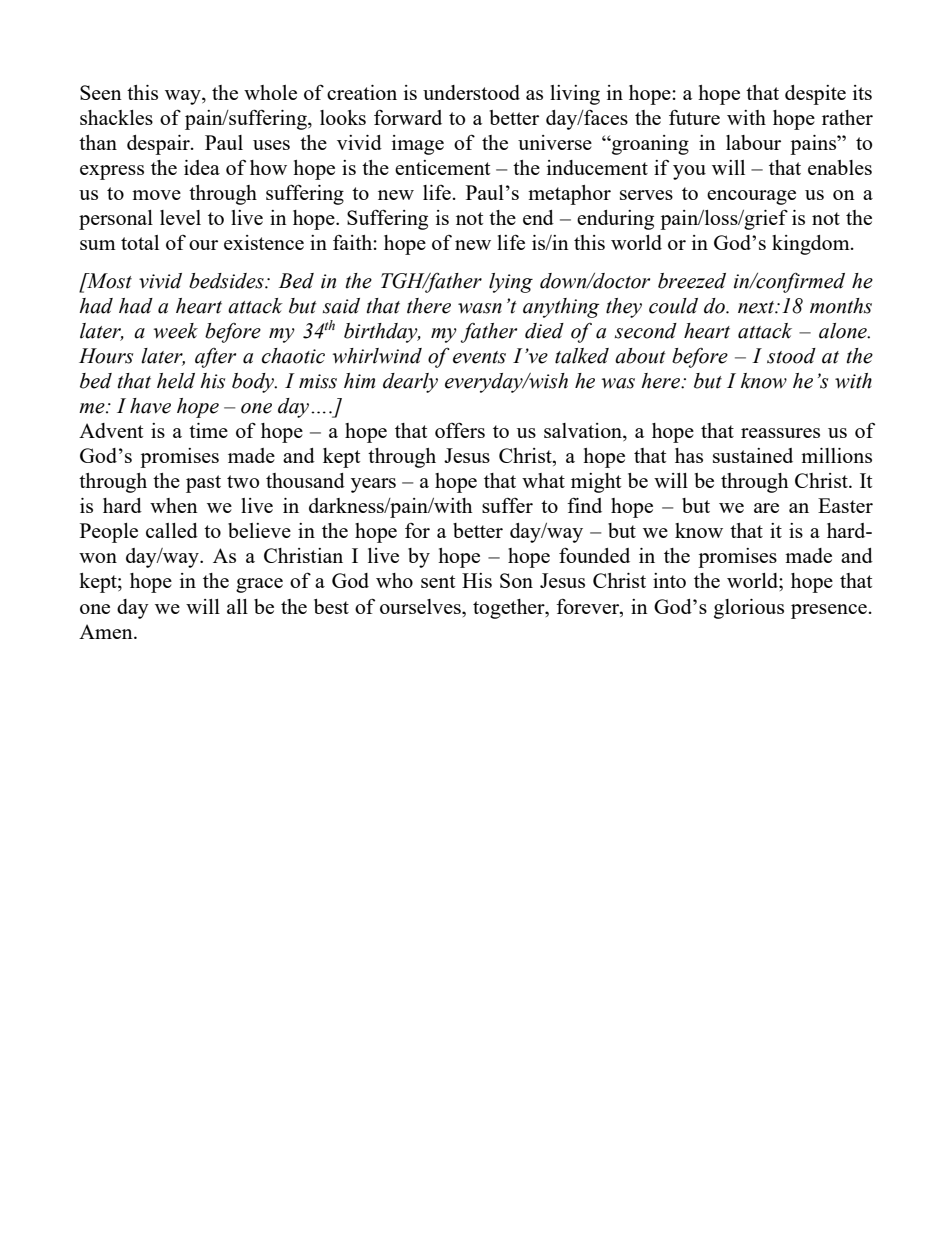 Image resolution: width=952 pixels, height=1233 pixels. What do you see at coordinates (175, 331) in the screenshot?
I see `week` at bounding box center [175, 331].
